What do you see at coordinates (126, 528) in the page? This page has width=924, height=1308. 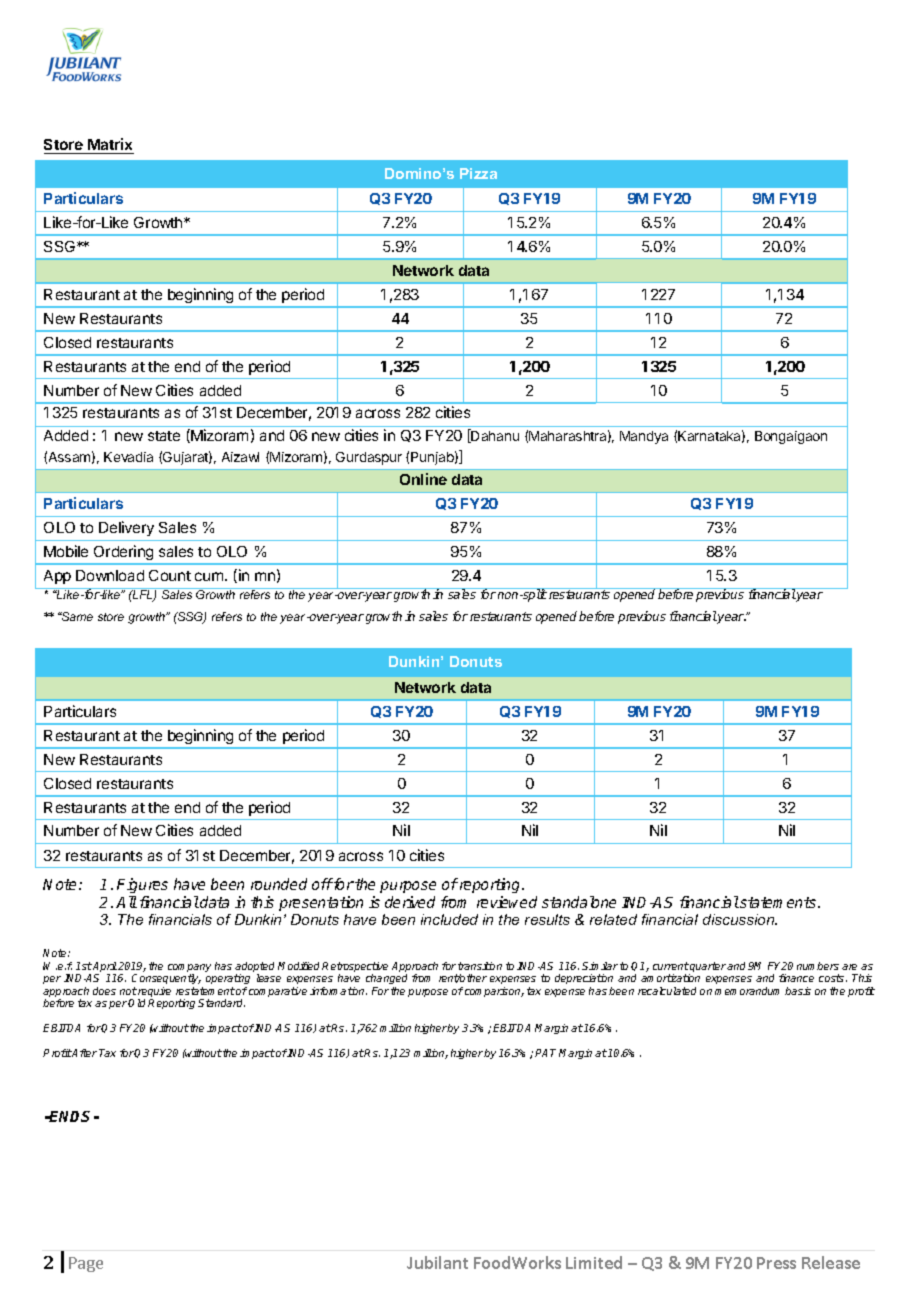 I see `Delivery` at bounding box center [126, 528].
